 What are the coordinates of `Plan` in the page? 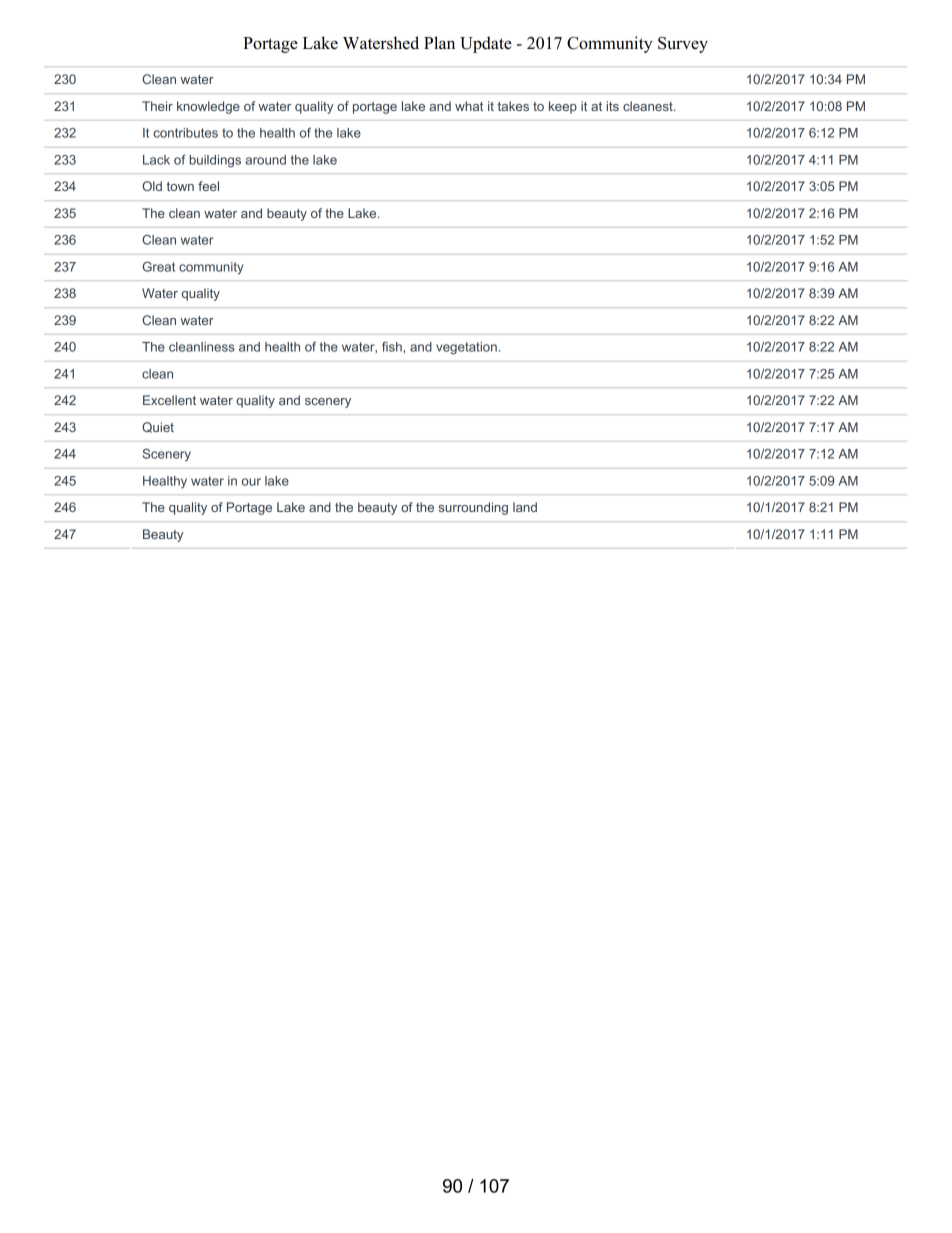 It's located at (439, 42).
